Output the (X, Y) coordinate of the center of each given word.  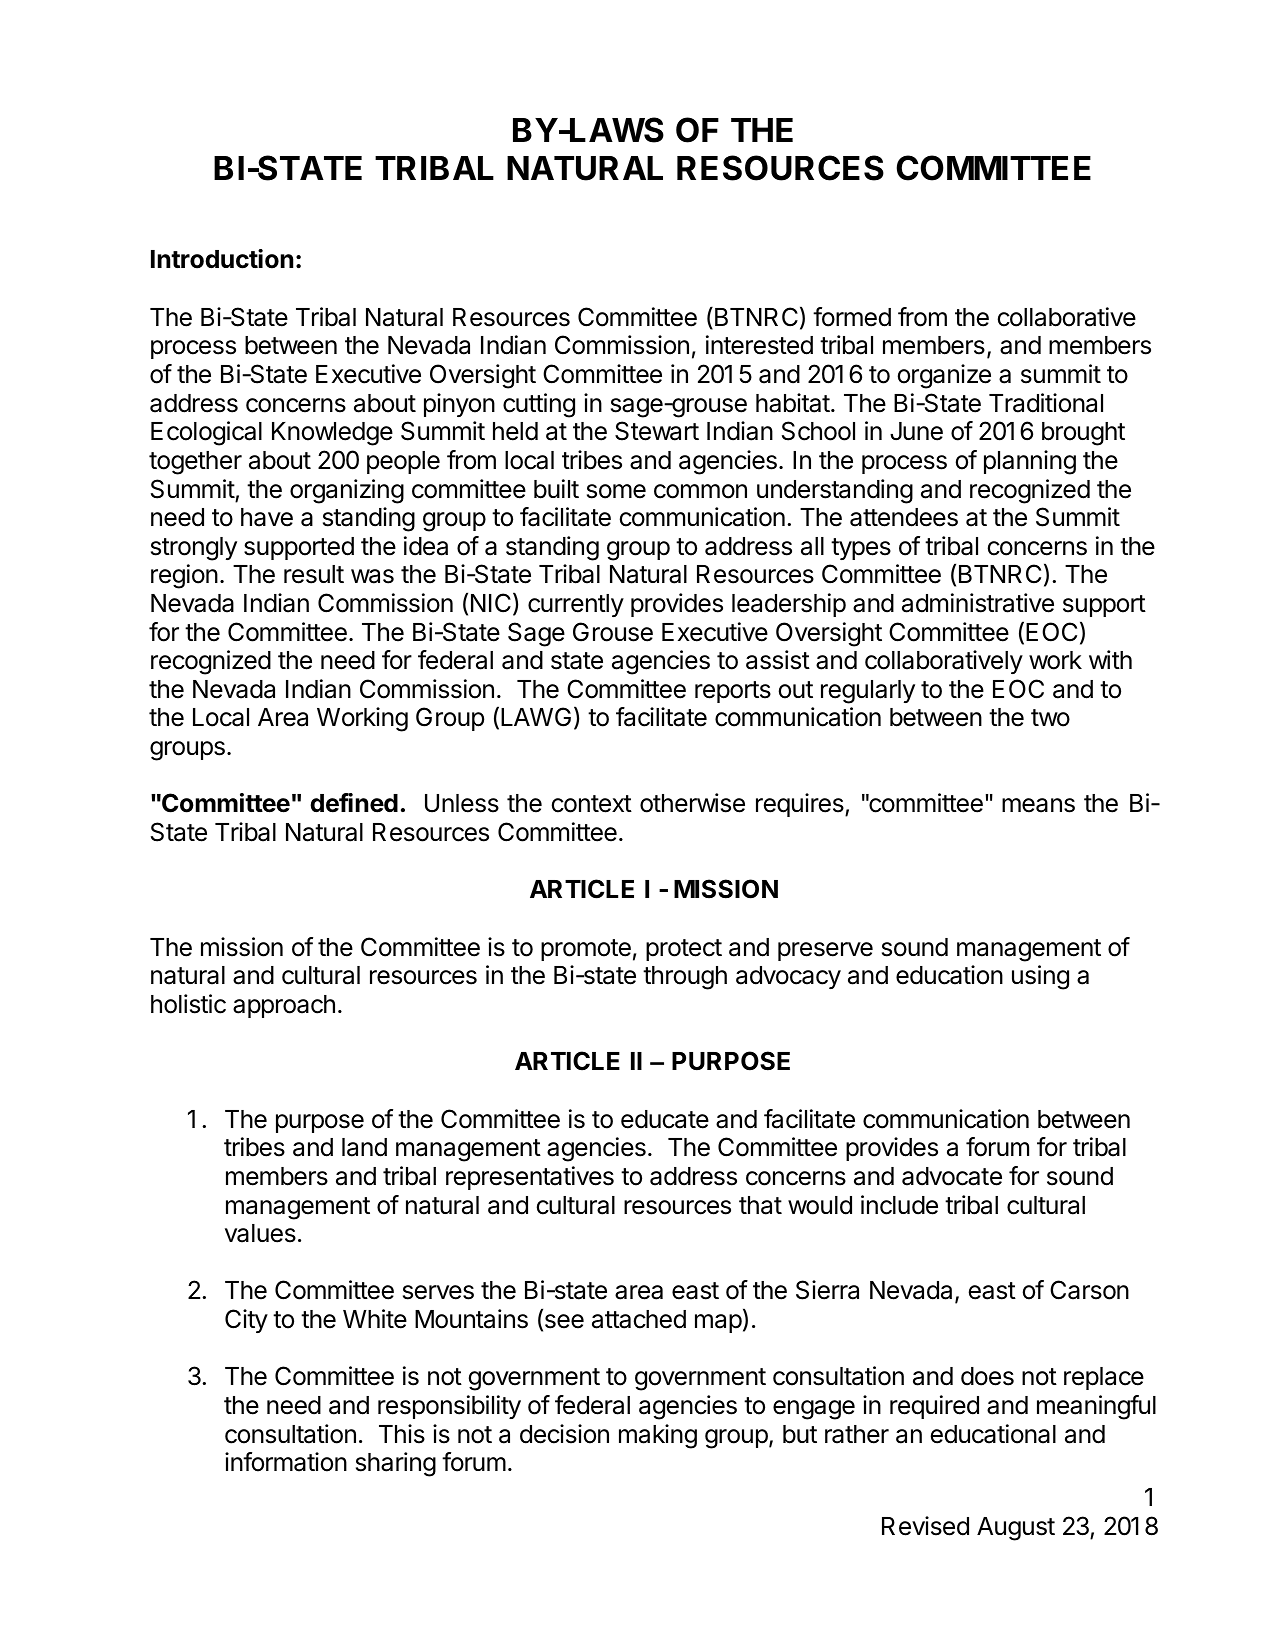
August (1016, 1529)
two (1050, 718)
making (658, 1436)
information (286, 1462)
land (364, 1147)
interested (759, 345)
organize (944, 376)
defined (354, 803)
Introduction (222, 259)
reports (733, 692)
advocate (952, 1176)
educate (665, 1119)
